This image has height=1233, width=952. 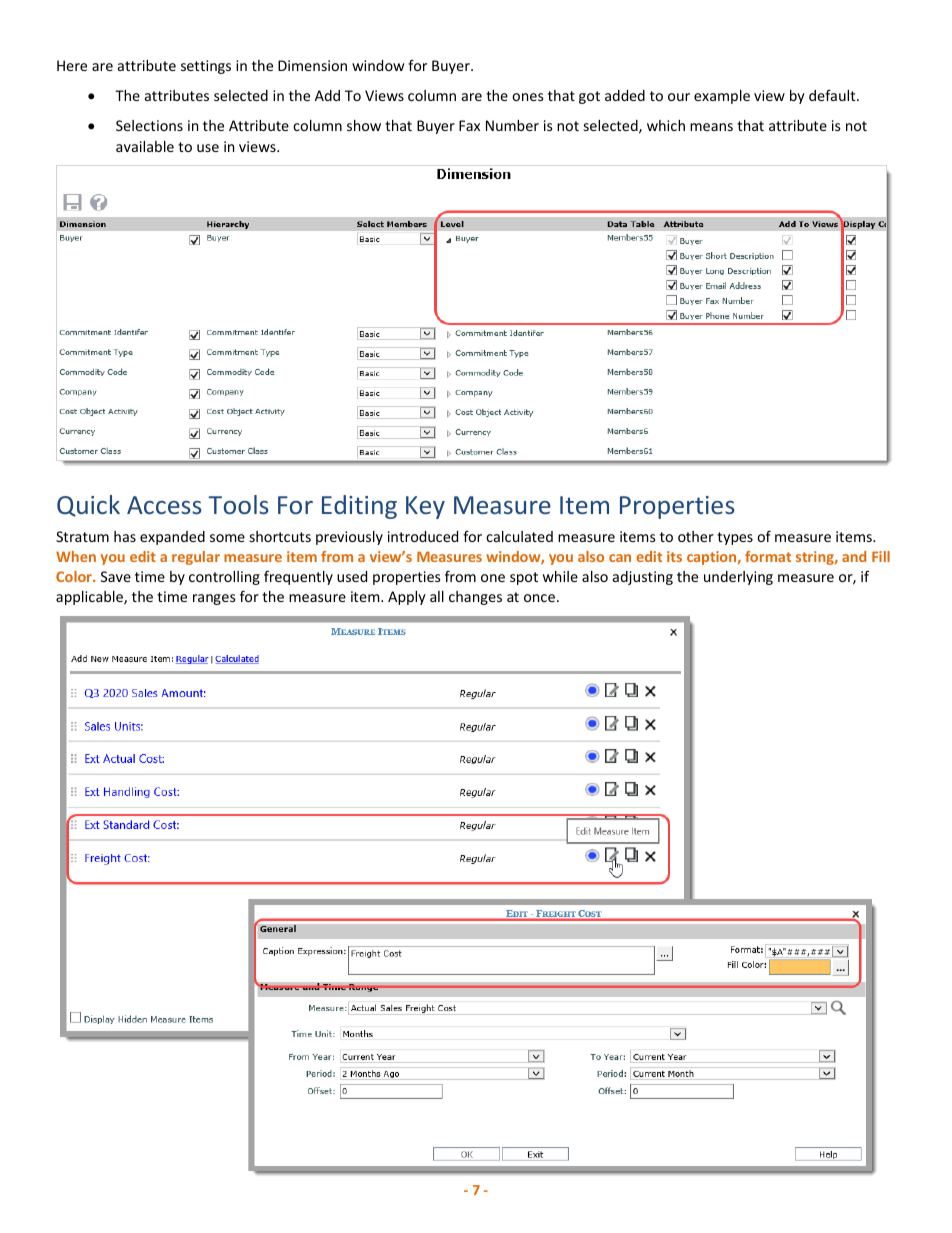 I want to click on available, so click(x=145, y=146).
